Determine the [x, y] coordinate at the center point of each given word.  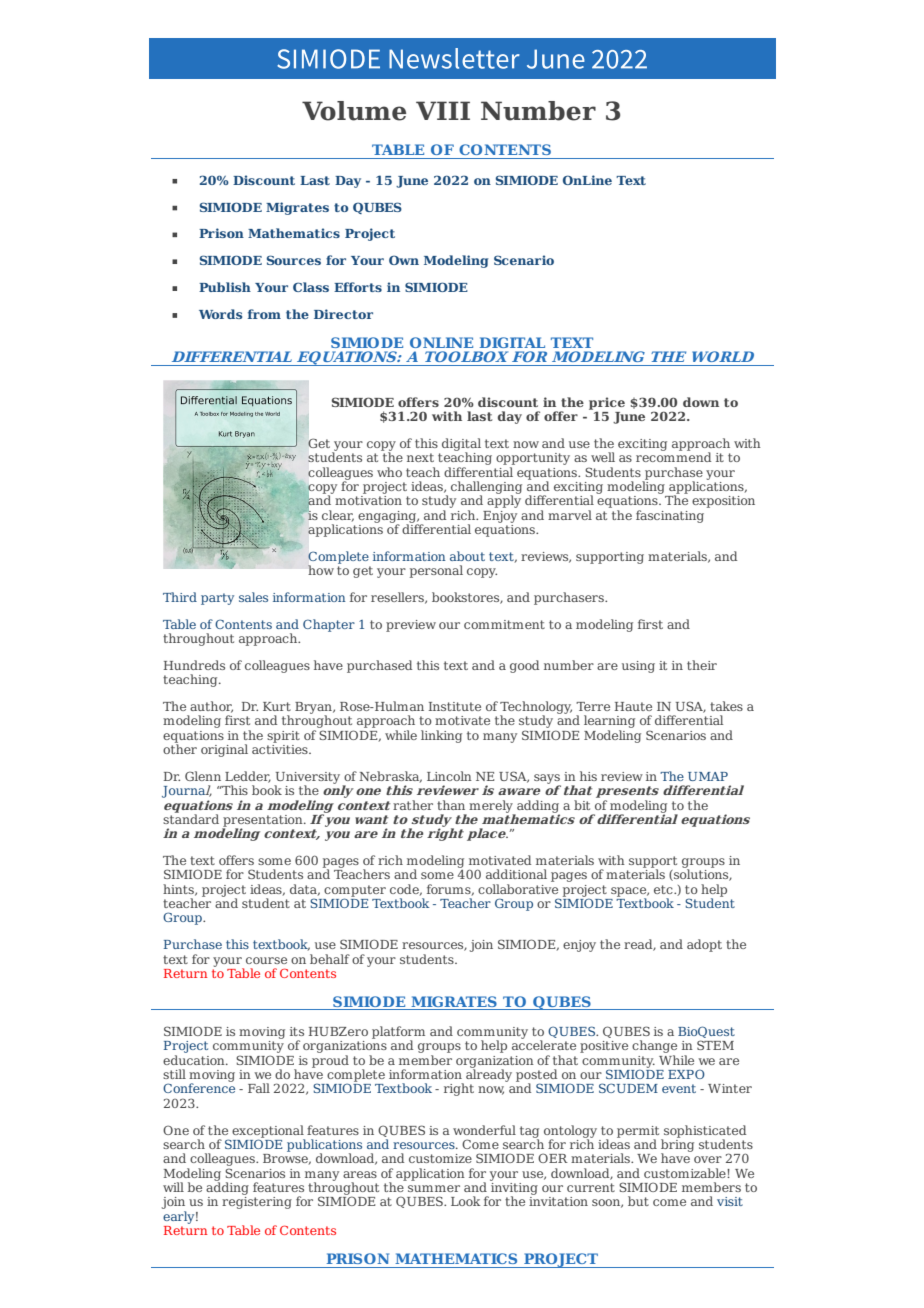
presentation [263, 822]
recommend [673, 456]
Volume [354, 111]
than [451, 805]
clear [338, 516]
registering [257, 1201]
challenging [486, 488]
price [607, 404]
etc [664, 889]
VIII [443, 110]
